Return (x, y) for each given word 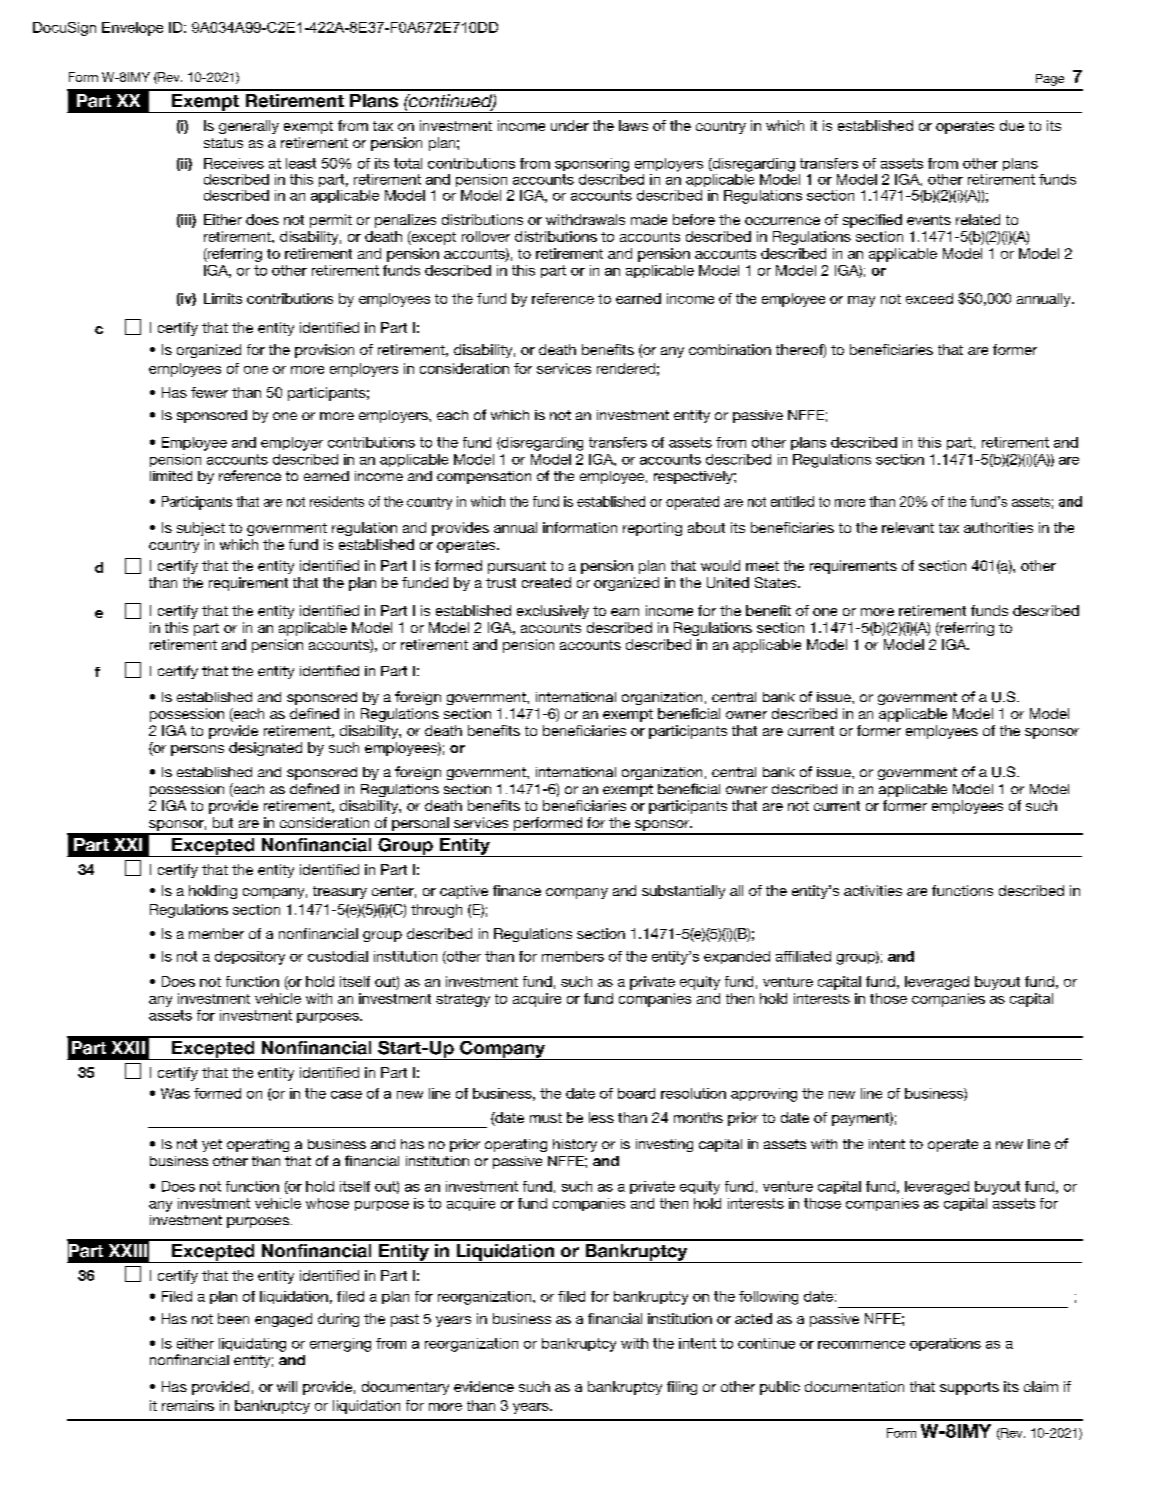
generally (249, 127)
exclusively (553, 612)
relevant (908, 527)
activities (873, 890)
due (1012, 125)
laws (633, 125)
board (636, 1093)
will (287, 1386)
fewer (209, 392)
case (346, 1095)
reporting (652, 529)
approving (764, 1095)
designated (265, 749)
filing (682, 1388)
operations (945, 1344)
